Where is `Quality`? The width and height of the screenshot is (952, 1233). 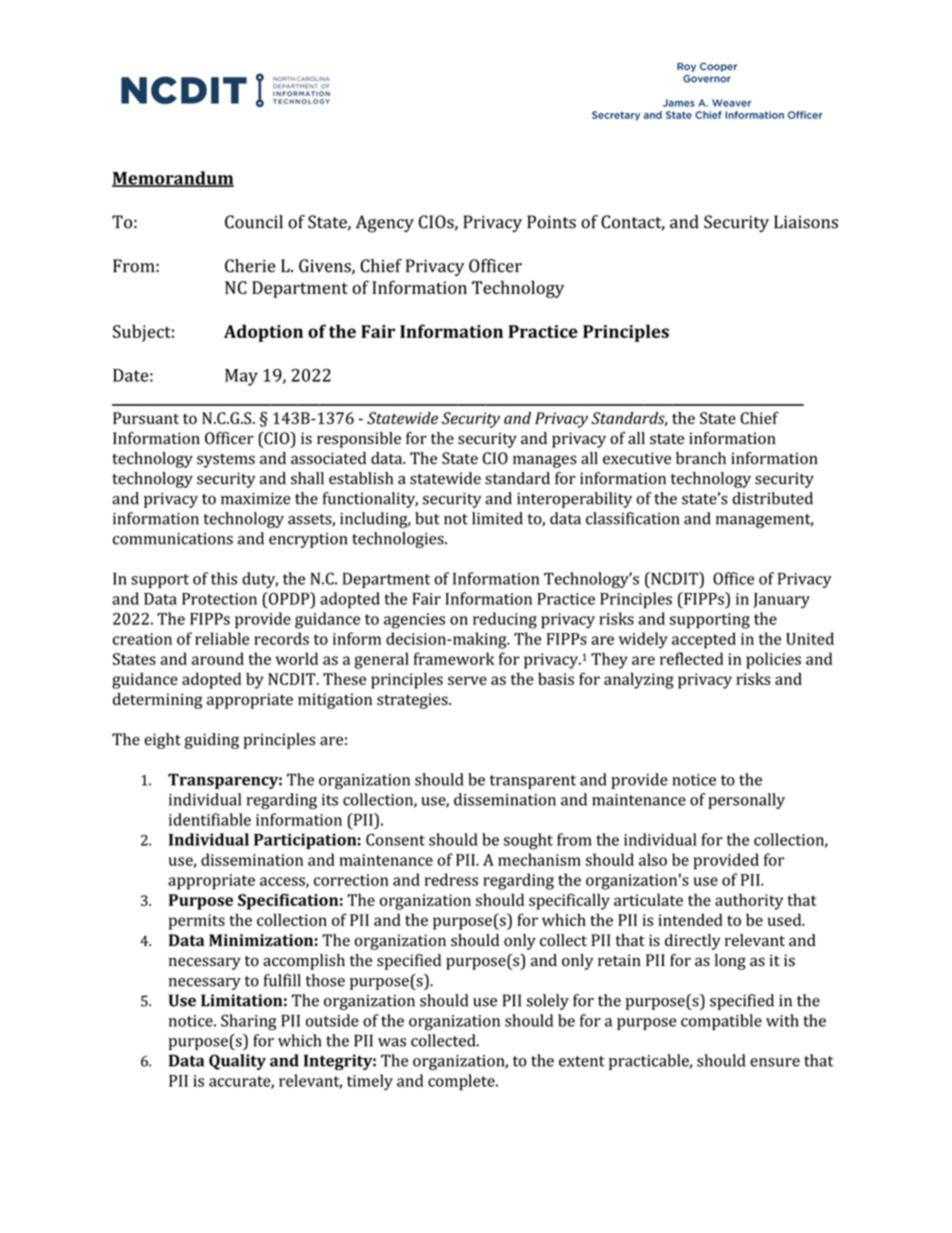
Quality is located at coordinates (237, 1062).
